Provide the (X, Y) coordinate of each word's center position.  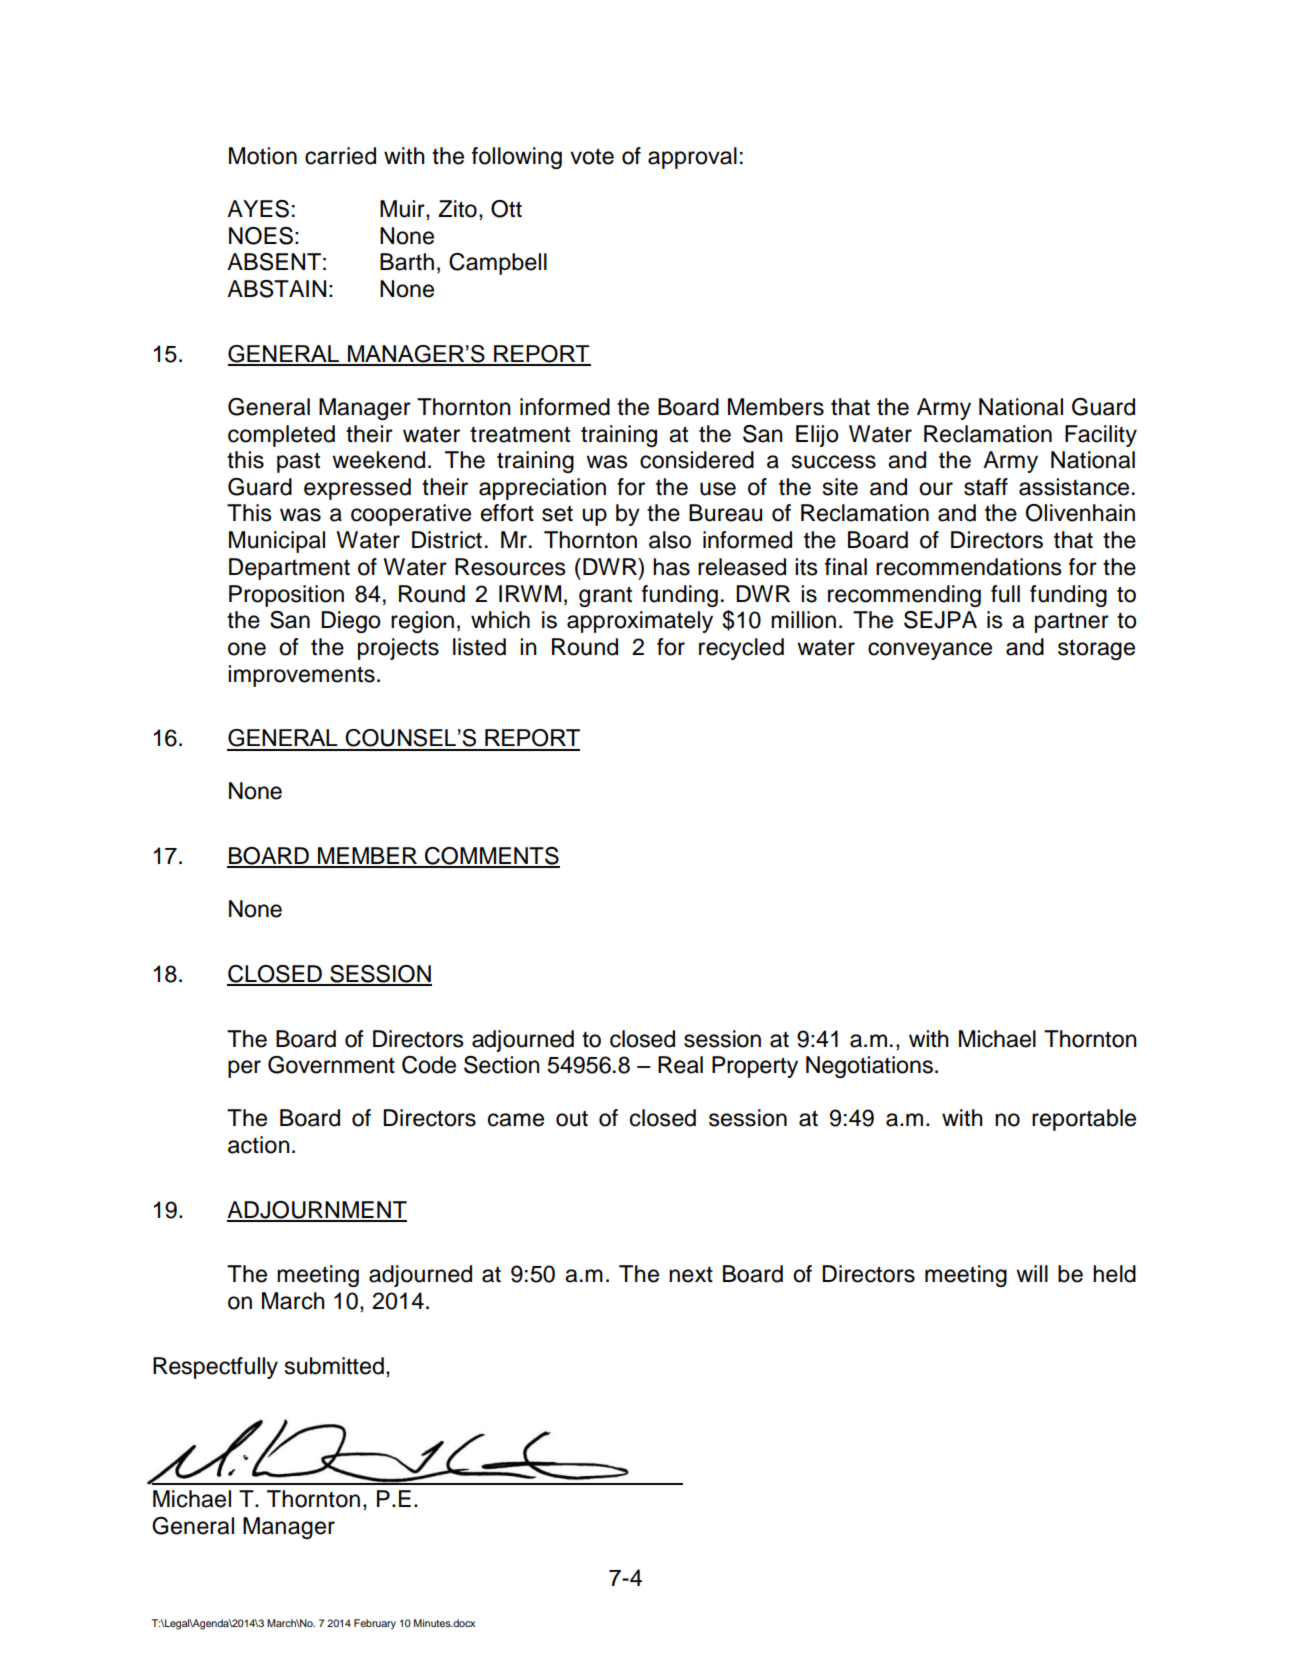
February (375, 1624)
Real (680, 1065)
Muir (403, 210)
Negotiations (869, 1067)
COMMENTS (491, 857)
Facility (1101, 436)
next (691, 1275)
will (1032, 1273)
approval (692, 158)
